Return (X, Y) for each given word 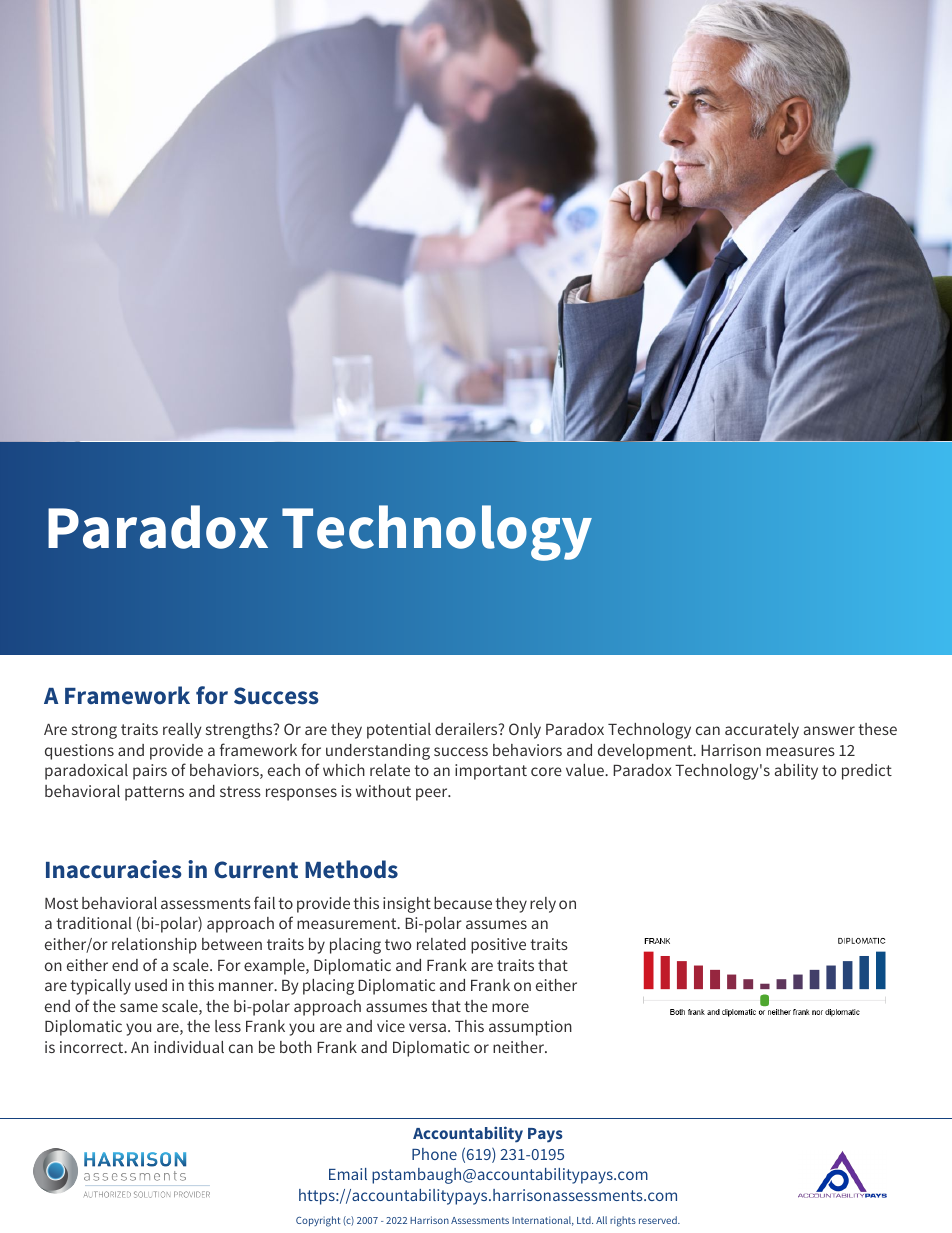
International (543, 1221)
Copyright (318, 1221)
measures (800, 751)
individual (189, 1047)
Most (61, 903)
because (463, 903)
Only (525, 731)
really (182, 731)
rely (543, 905)
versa (427, 1027)
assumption (530, 1028)
